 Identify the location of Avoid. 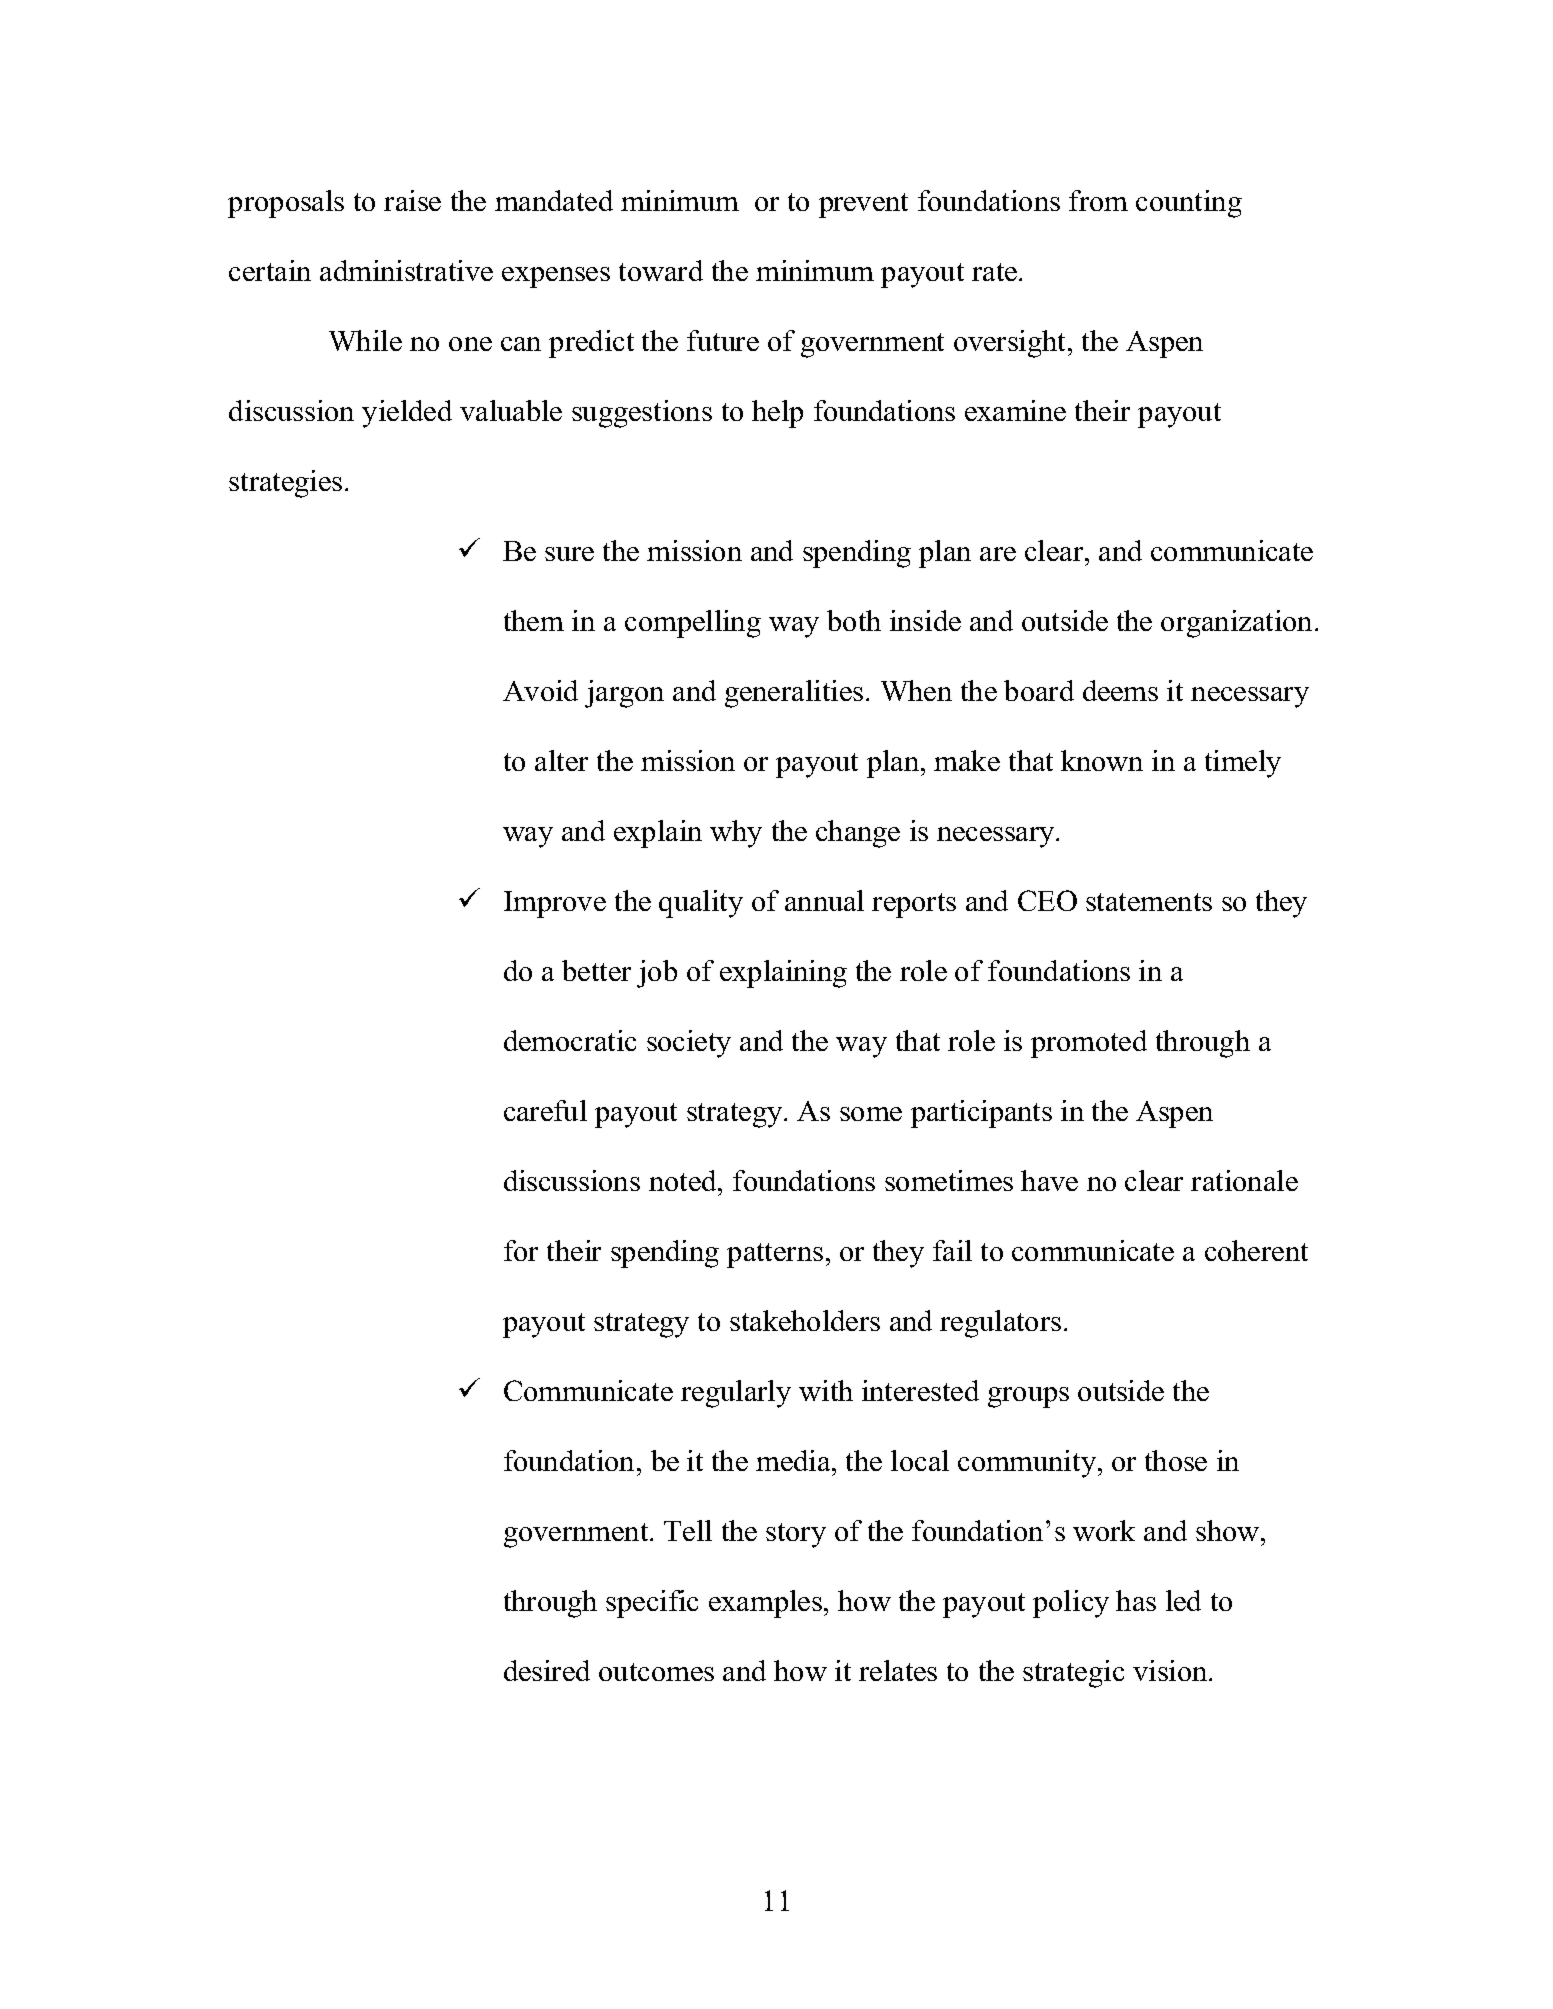
(540, 690).
